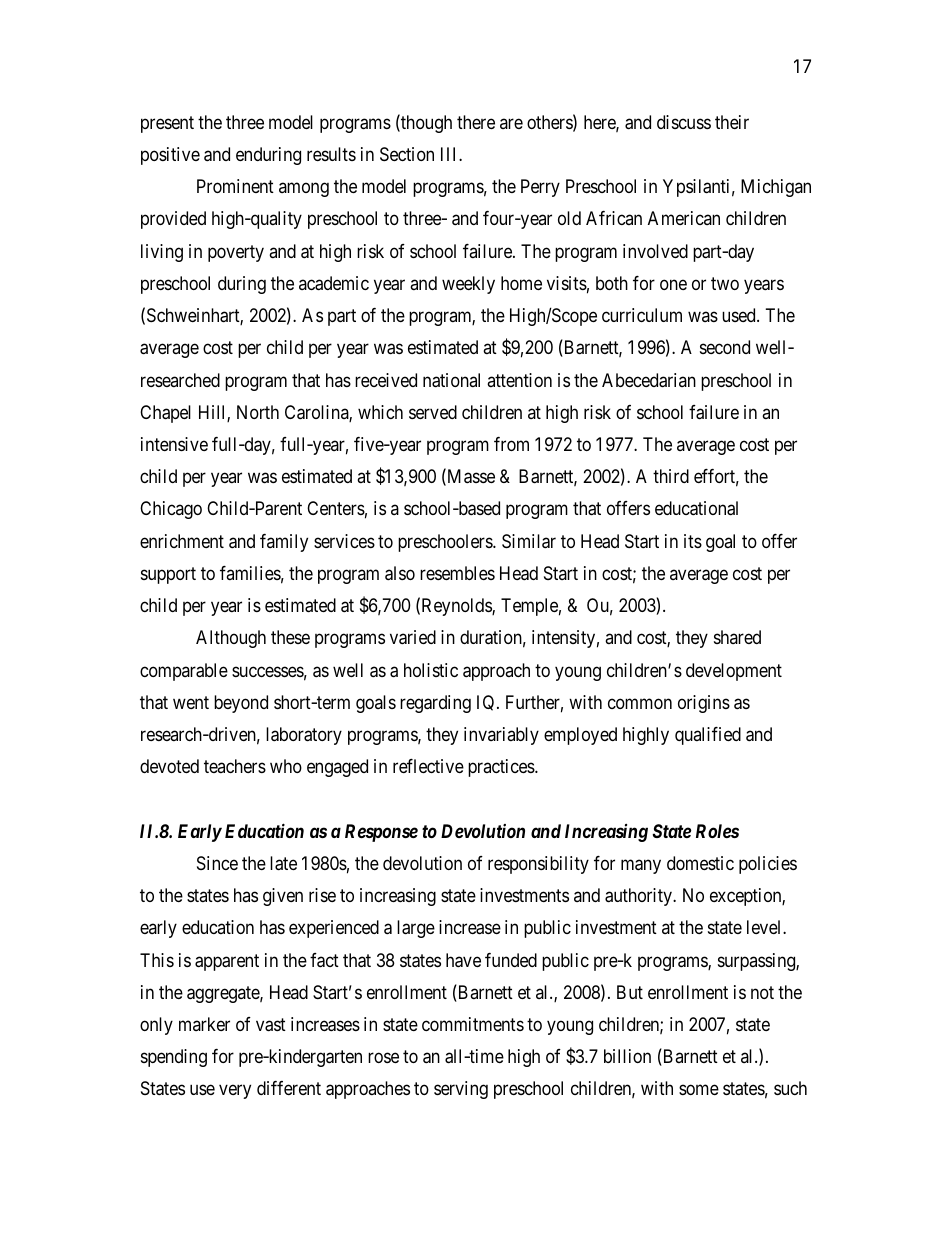 The width and height of the page is (952, 1233). What do you see at coordinates (725, 347) in the page?
I see `second` at bounding box center [725, 347].
